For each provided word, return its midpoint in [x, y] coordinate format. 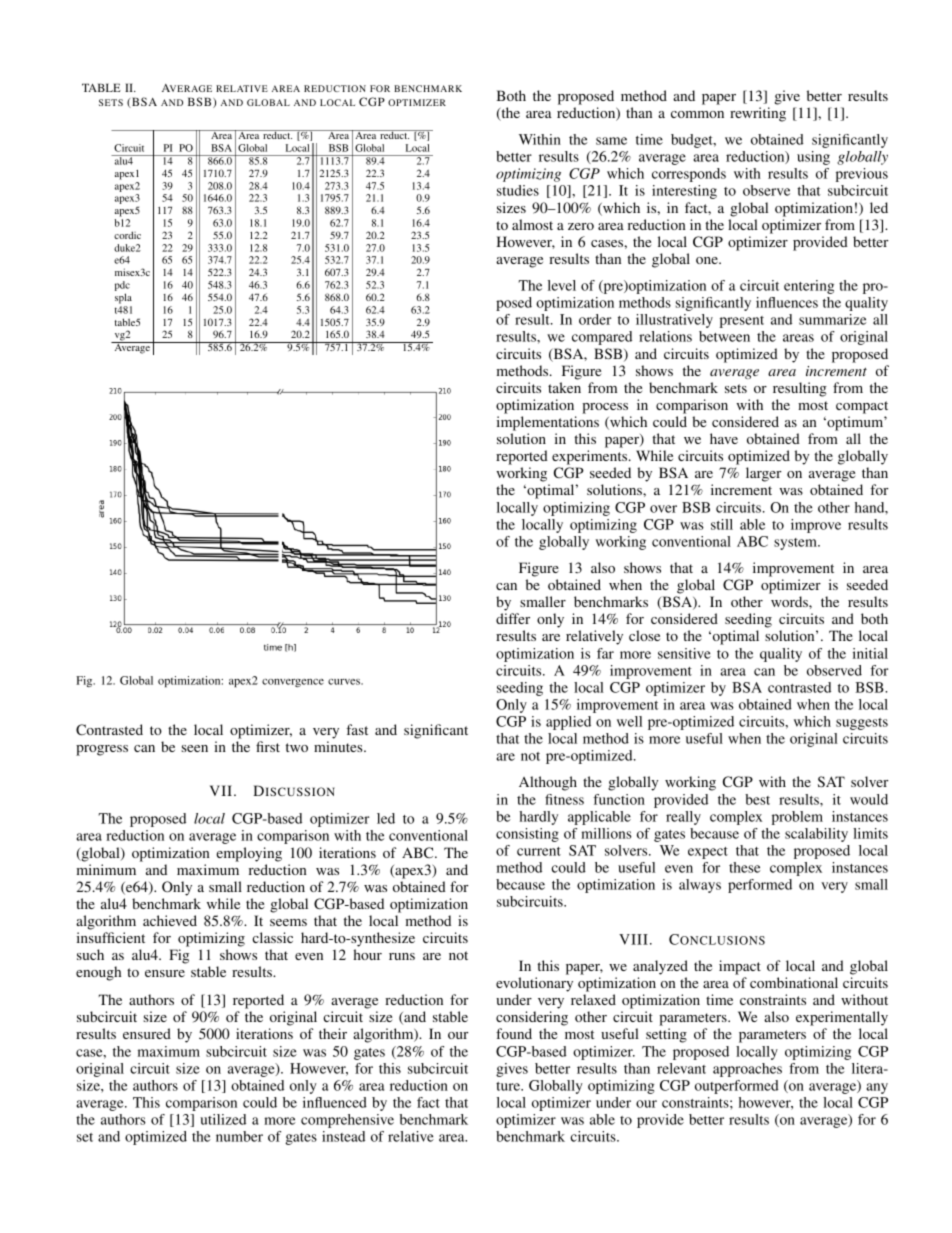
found [514, 1033]
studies [518, 190]
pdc [122, 287]
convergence [293, 683]
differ [513, 618]
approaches [747, 1070]
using [813, 158]
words [790, 601]
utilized [223, 1119]
